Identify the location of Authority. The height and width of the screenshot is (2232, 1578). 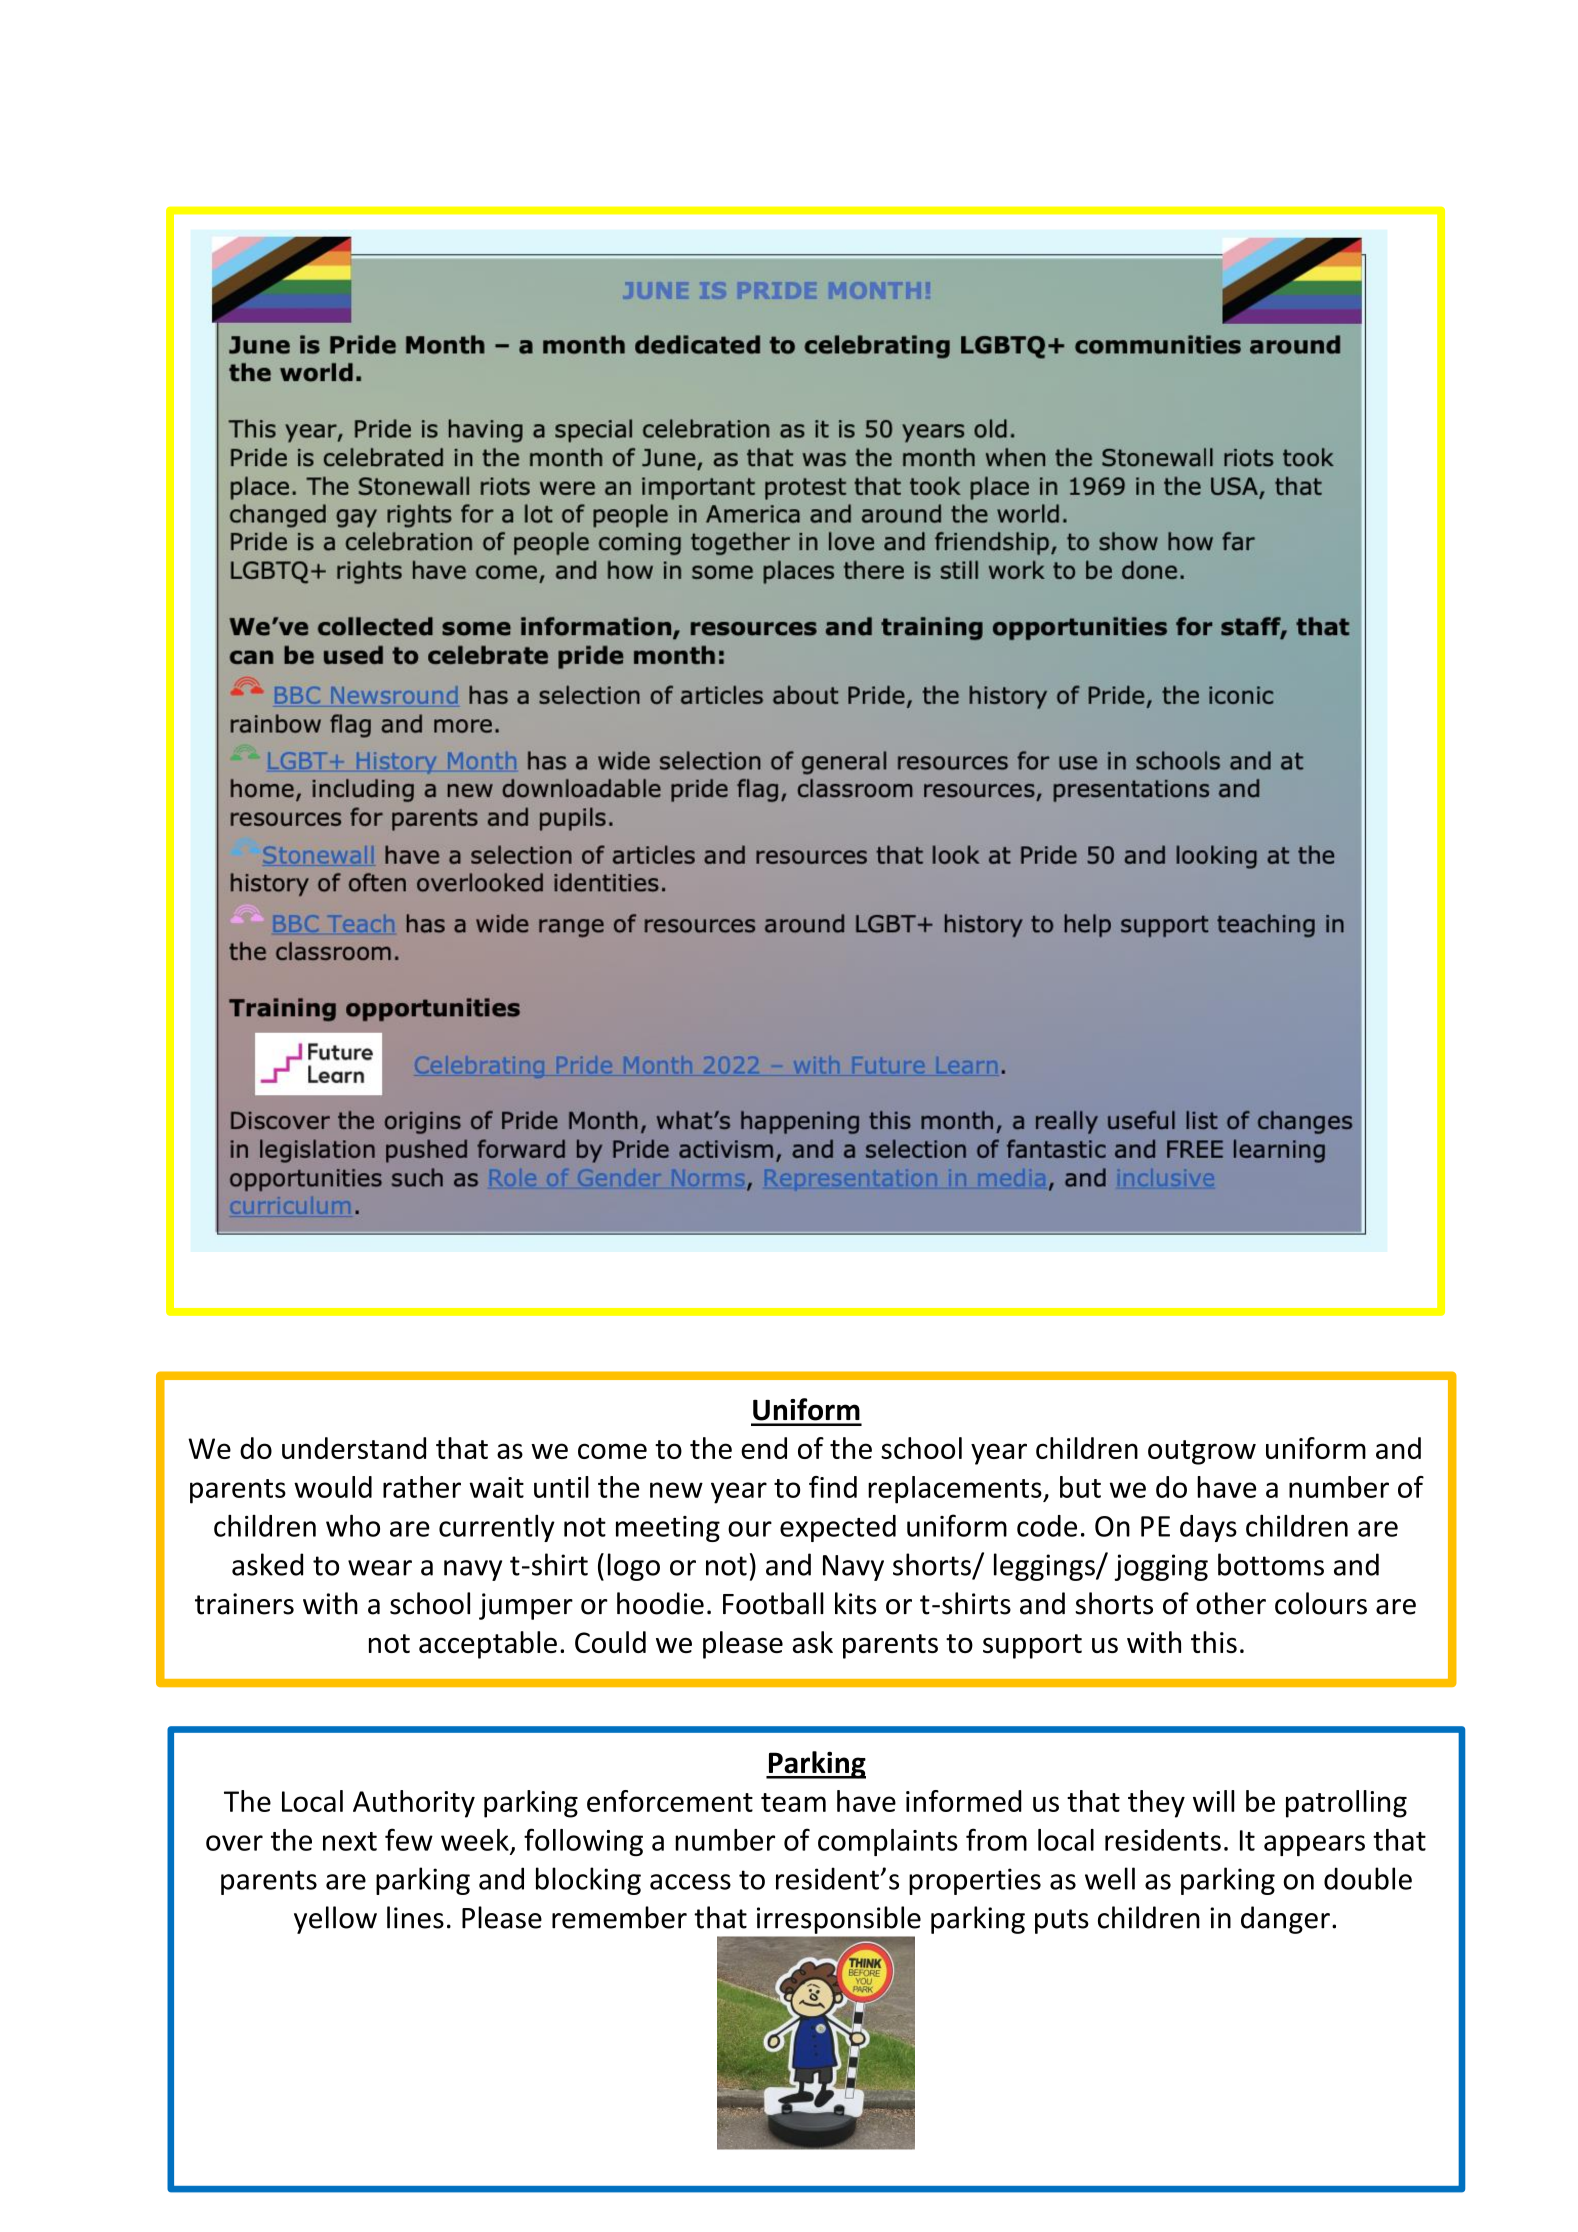
(414, 1804).
